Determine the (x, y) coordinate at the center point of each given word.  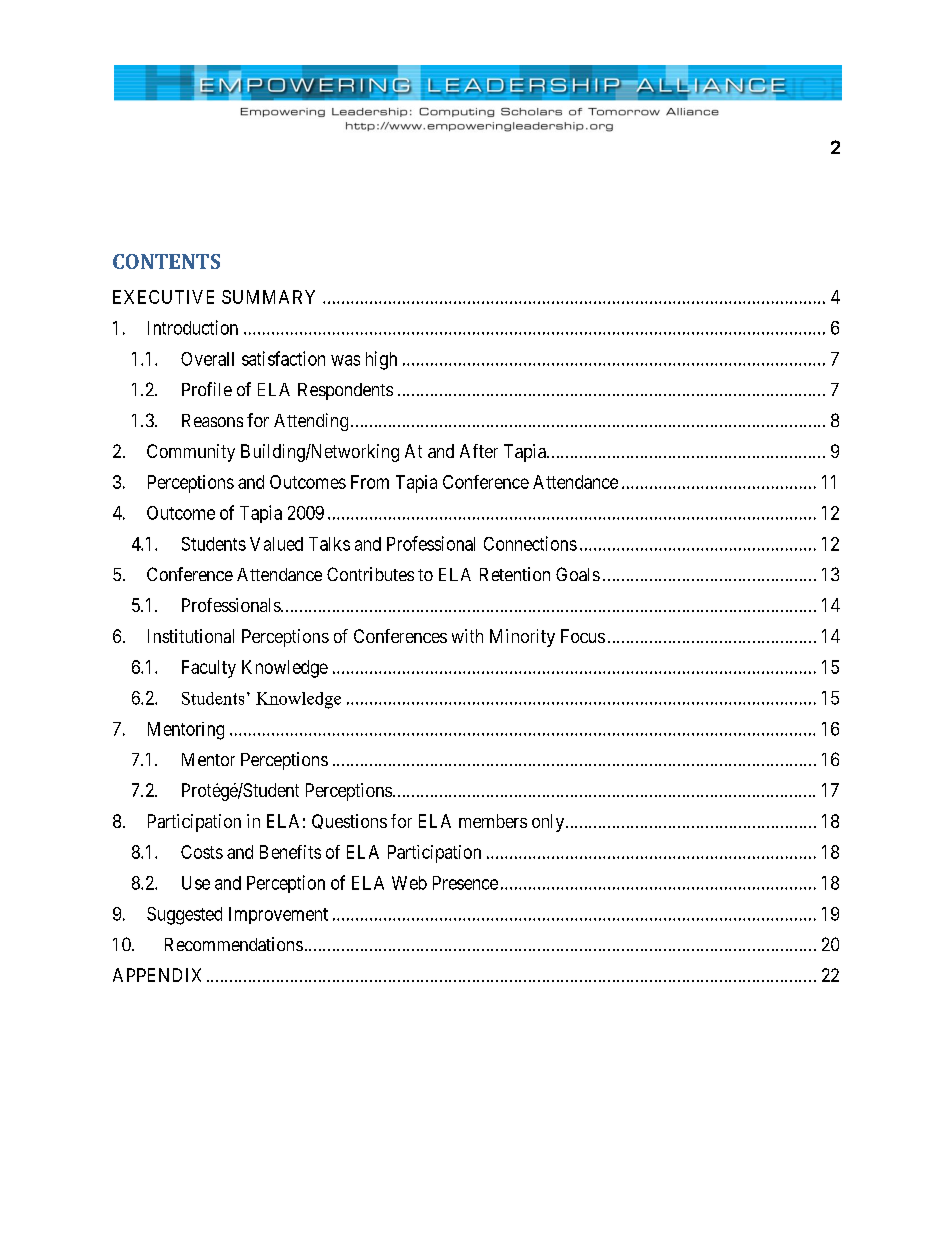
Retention (515, 574)
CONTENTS (166, 261)
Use (196, 883)
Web (409, 883)
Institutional (191, 636)
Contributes (370, 574)
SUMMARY (268, 297)
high (381, 360)
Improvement (278, 915)
